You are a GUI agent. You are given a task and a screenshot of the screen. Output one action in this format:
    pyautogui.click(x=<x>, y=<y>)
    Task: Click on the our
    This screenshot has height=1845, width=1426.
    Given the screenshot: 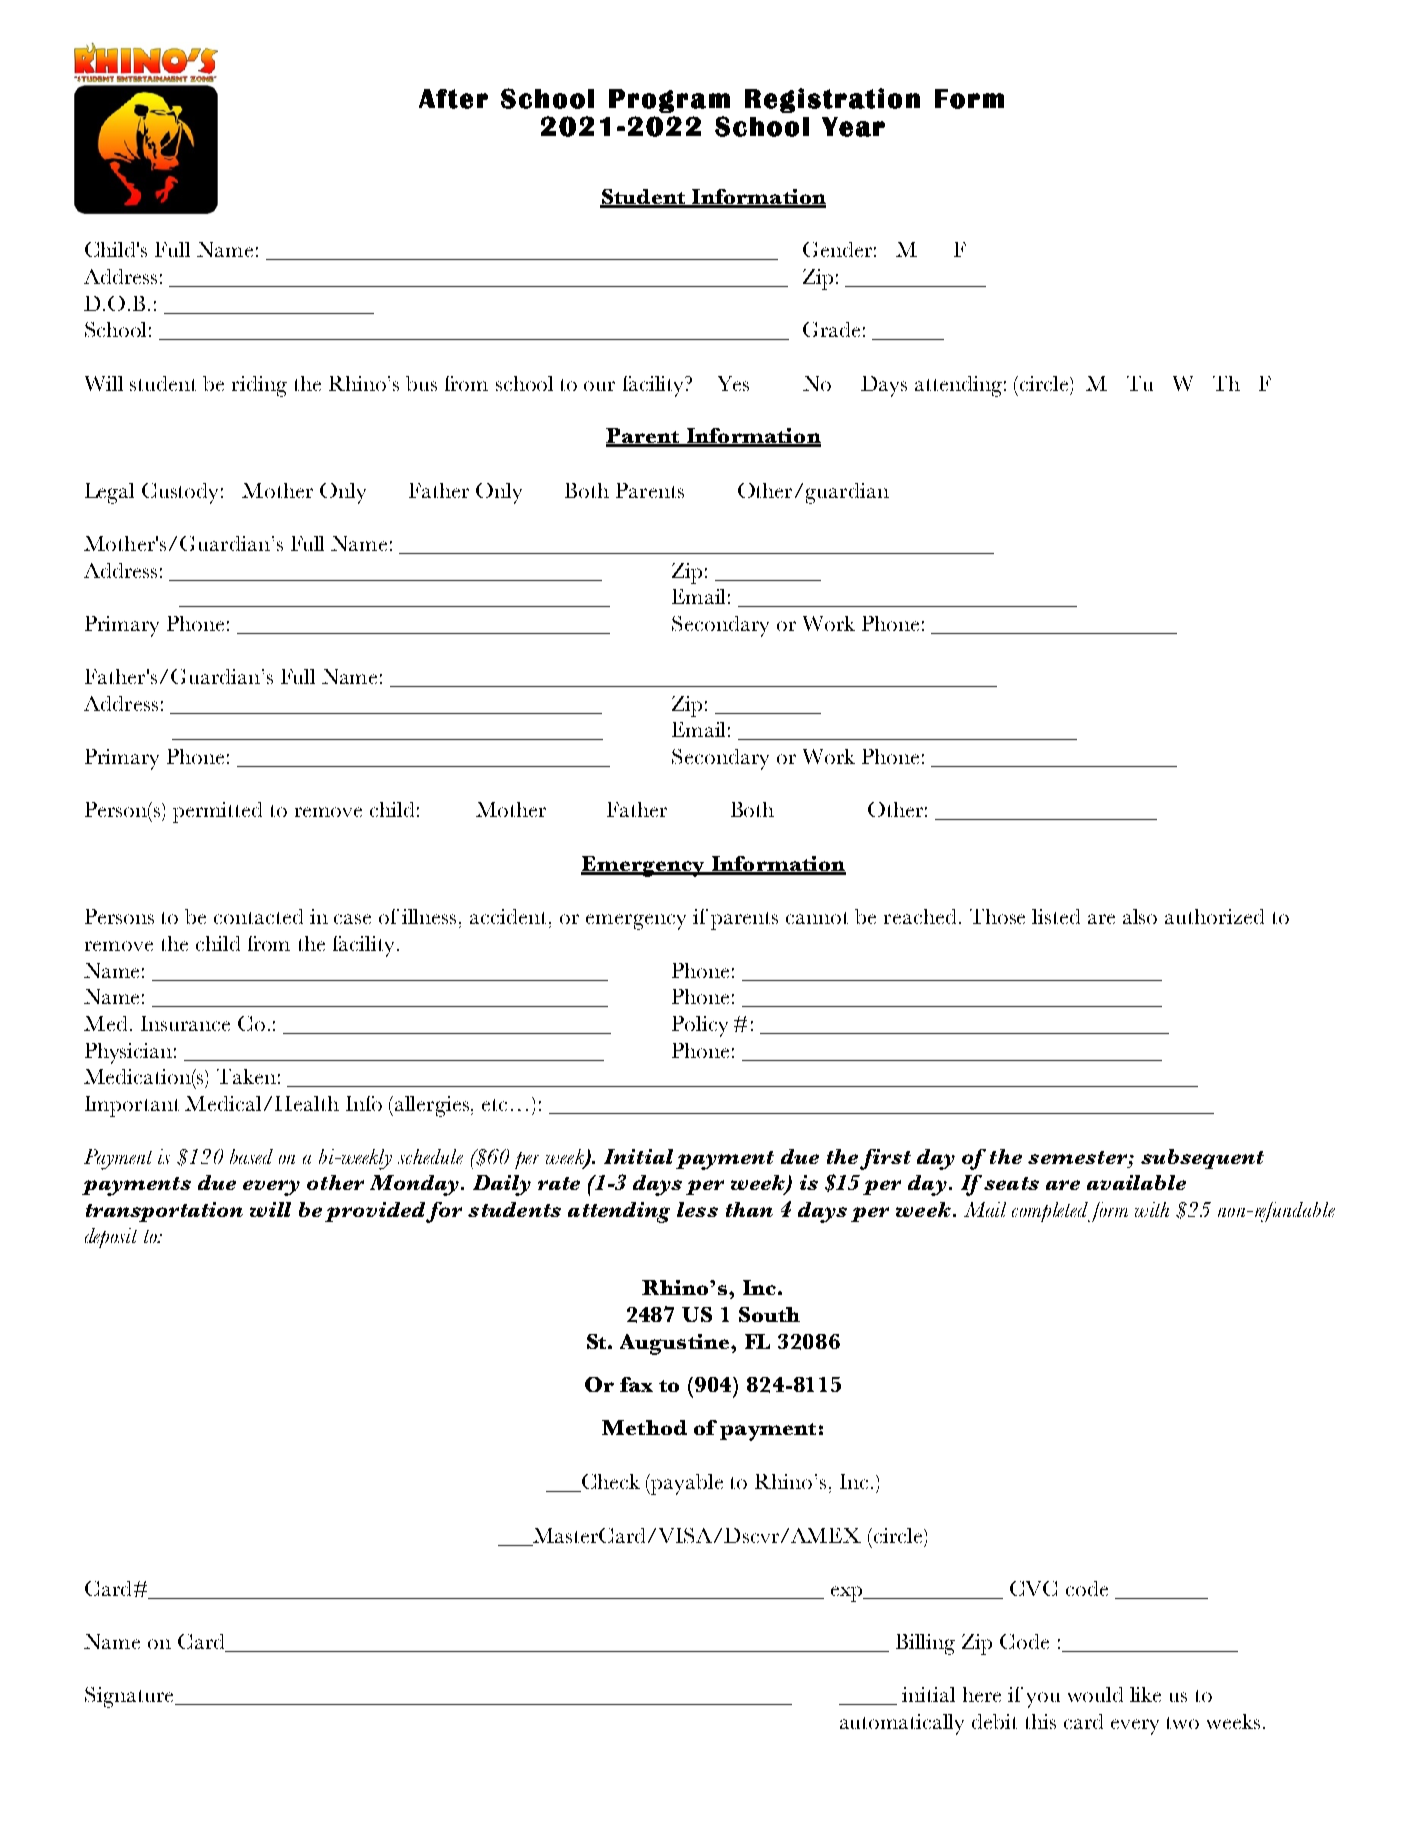 What is the action you would take?
    pyautogui.click(x=599, y=386)
